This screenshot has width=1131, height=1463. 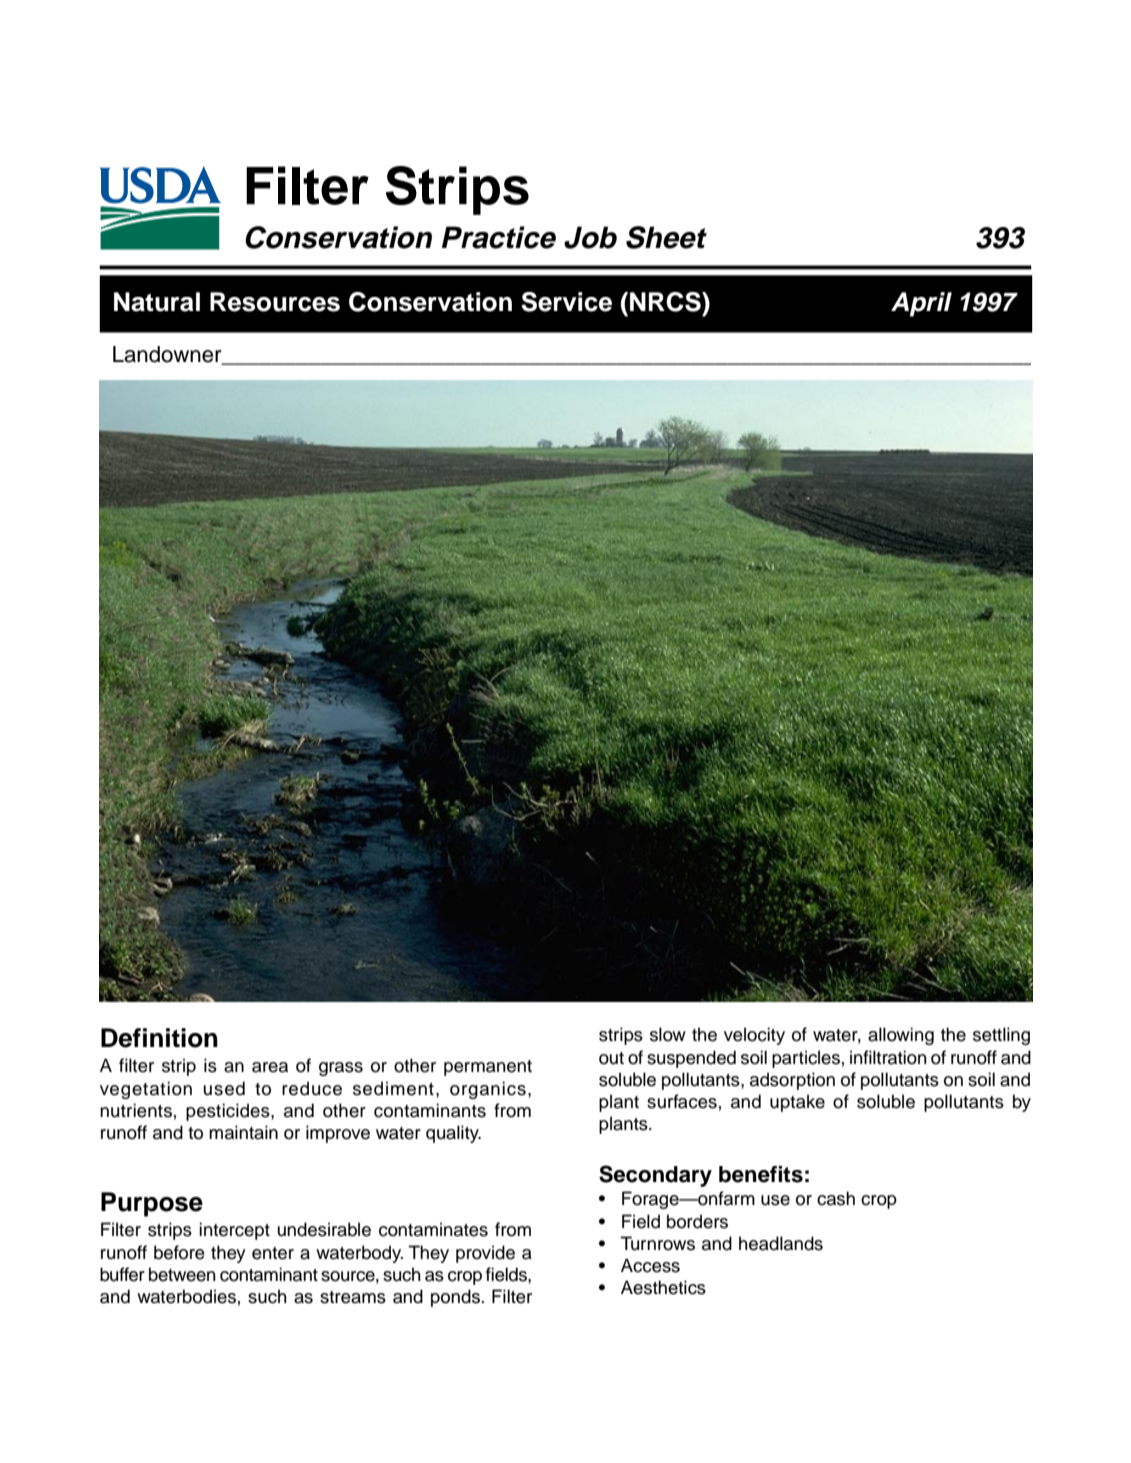 What do you see at coordinates (182, 1274) in the screenshot?
I see `between` at bounding box center [182, 1274].
